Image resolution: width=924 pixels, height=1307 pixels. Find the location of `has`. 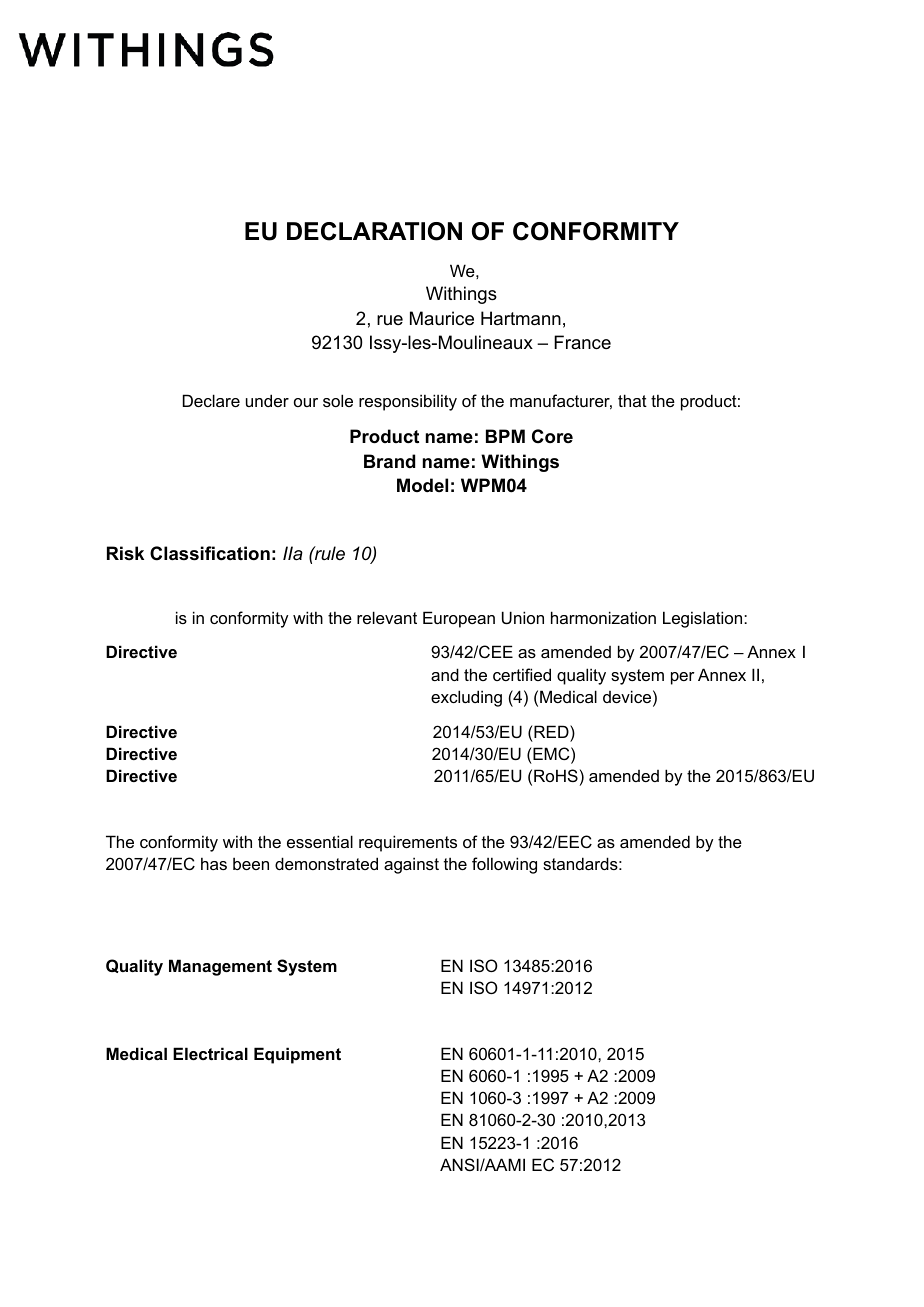

has is located at coordinates (214, 863).
